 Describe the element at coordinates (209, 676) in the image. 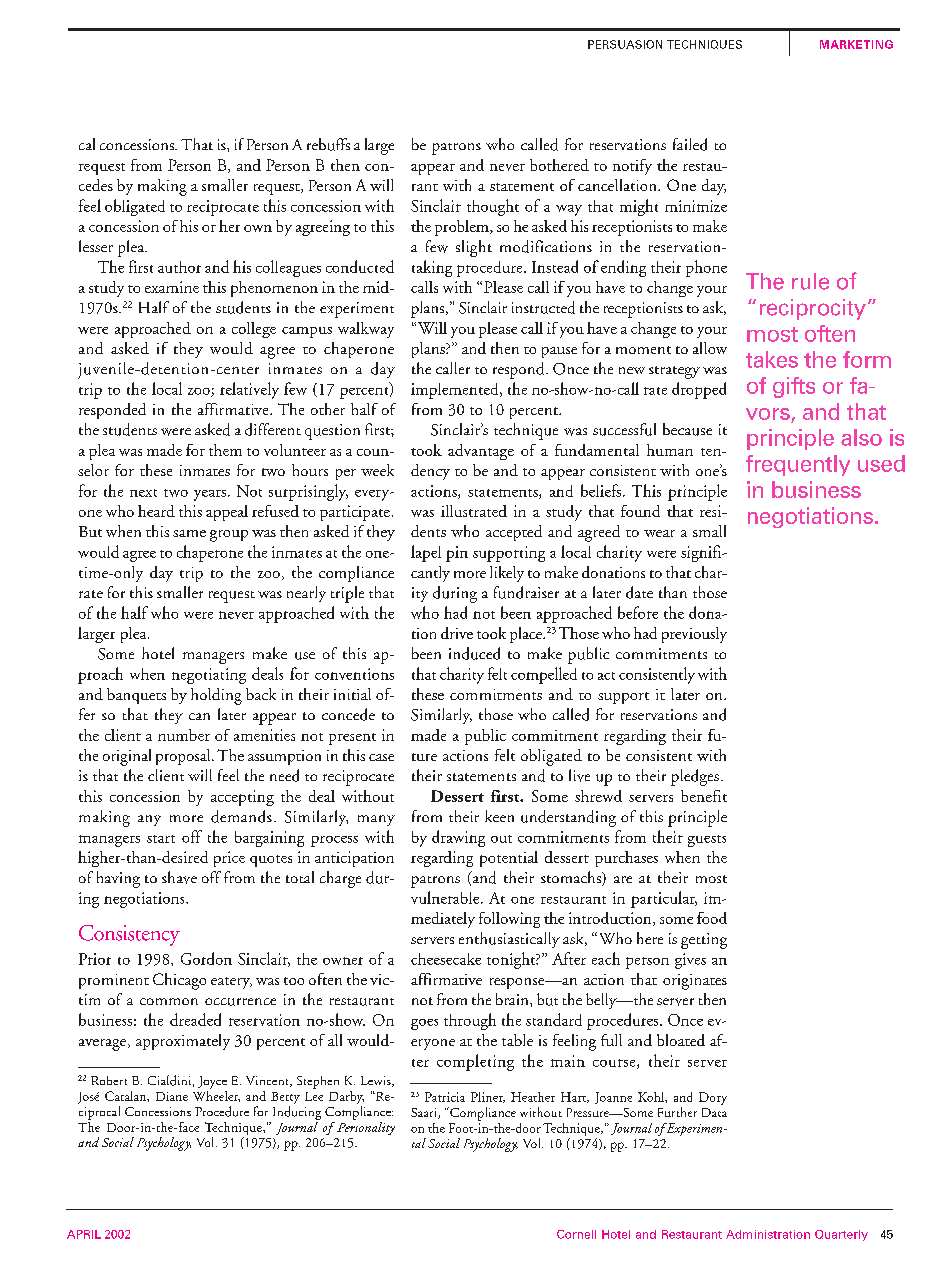

I see `negotiating` at that location.
